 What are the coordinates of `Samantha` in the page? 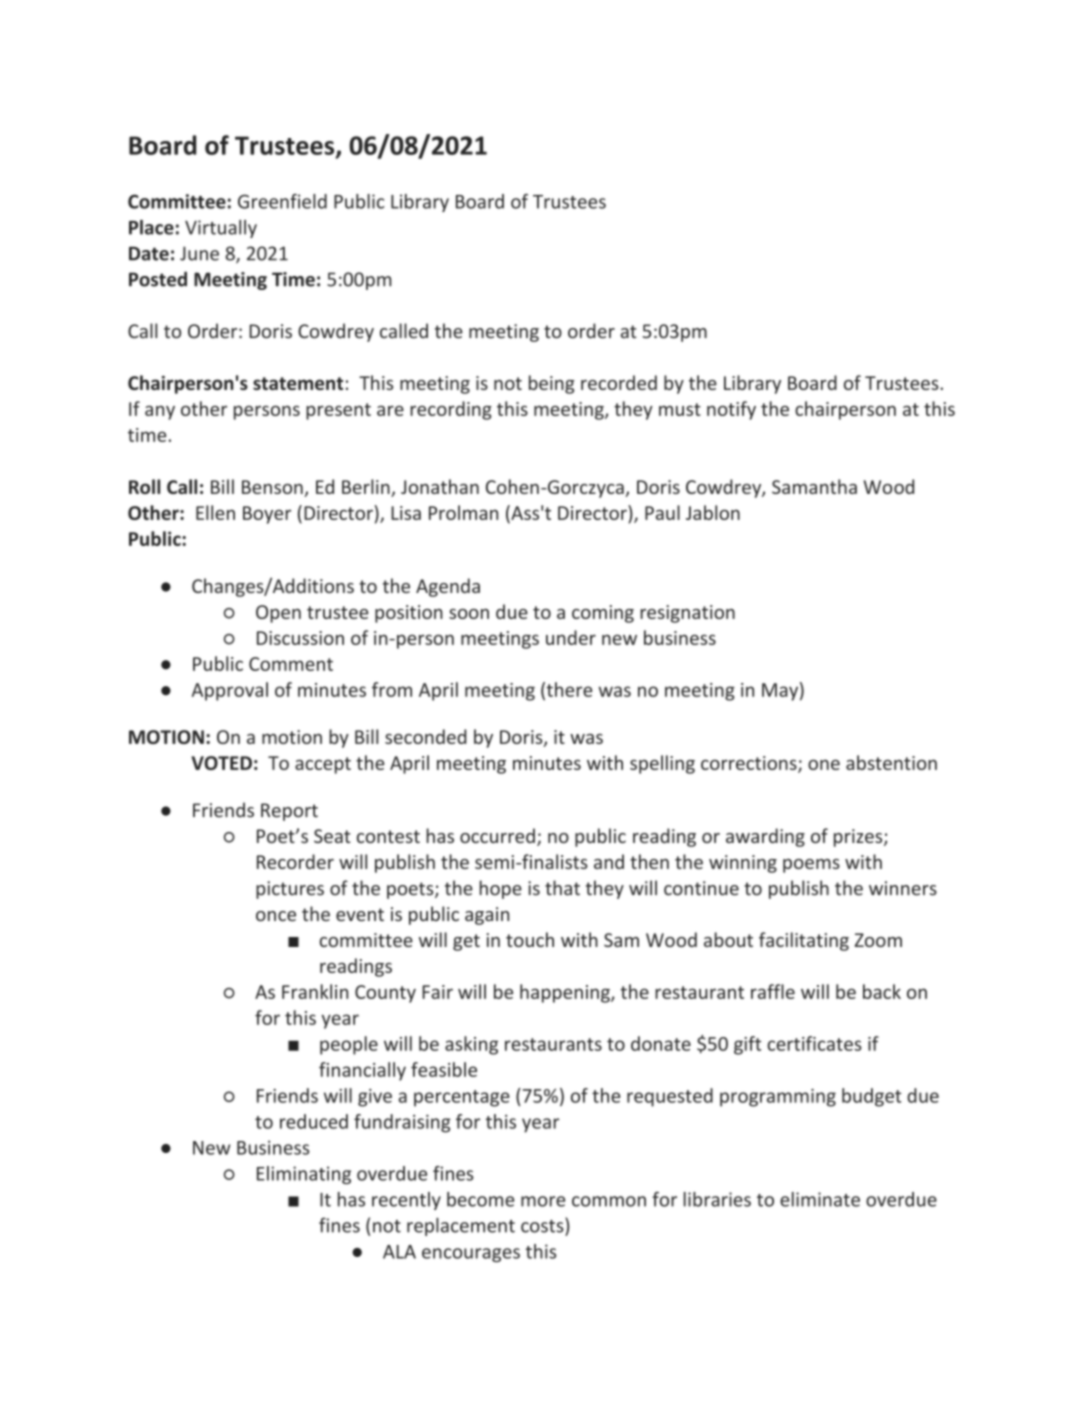 It's located at (814, 486).
